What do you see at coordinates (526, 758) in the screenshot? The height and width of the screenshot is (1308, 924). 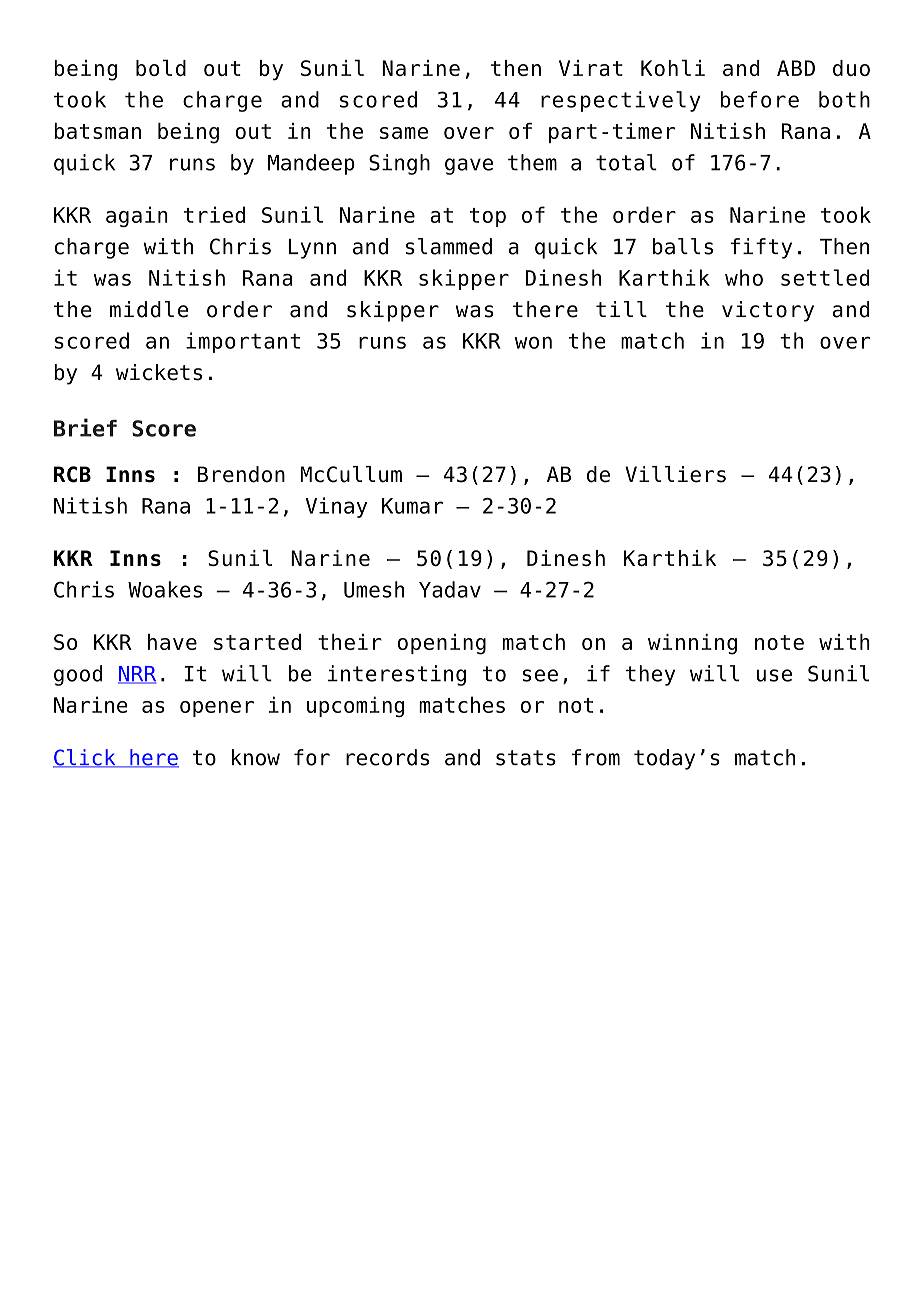 I see `stats` at bounding box center [526, 758].
